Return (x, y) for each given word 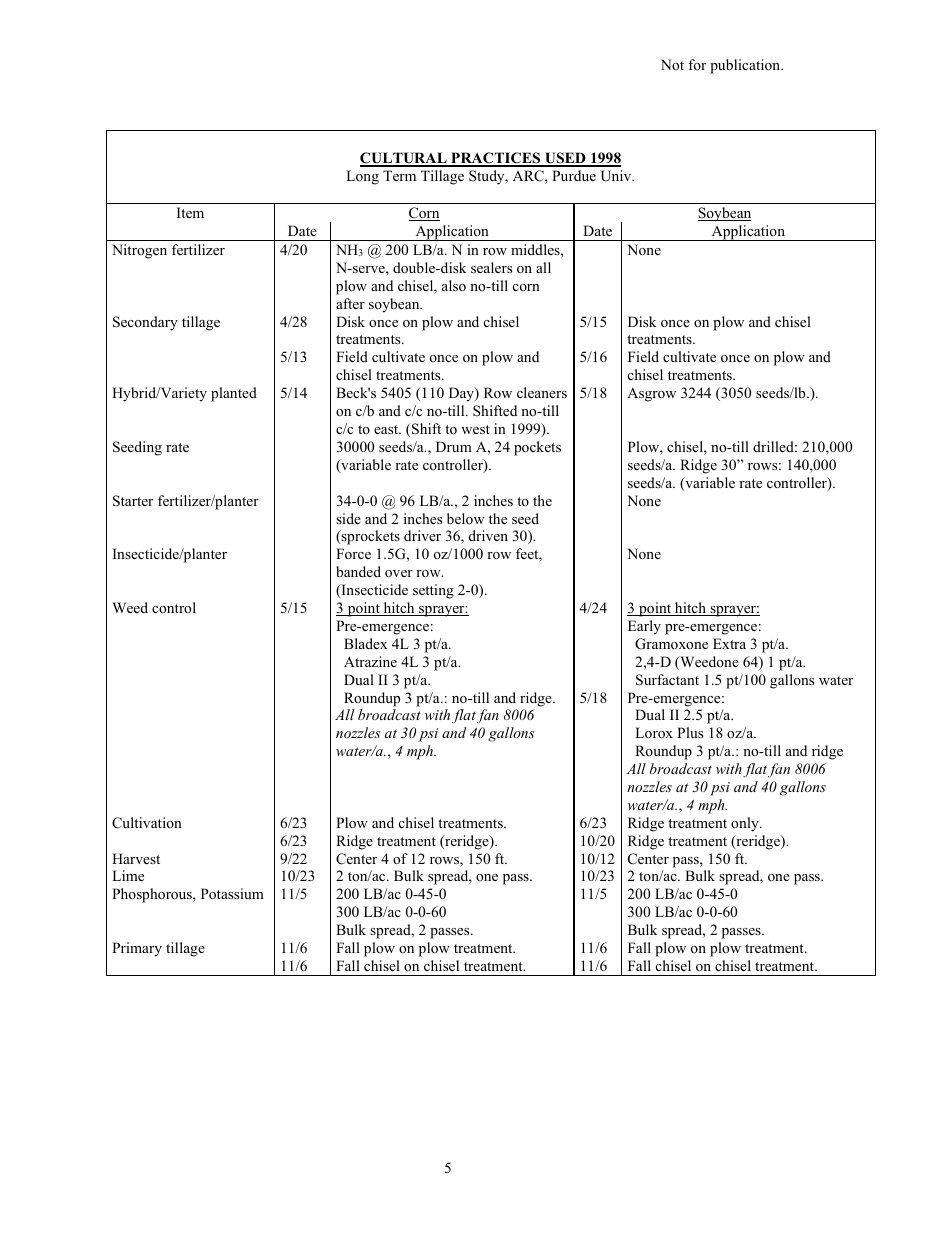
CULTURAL (404, 159)
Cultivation (147, 823)
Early (644, 627)
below (466, 518)
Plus (690, 732)
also (454, 285)
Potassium (232, 893)
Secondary (145, 323)
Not (672, 64)
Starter (133, 501)
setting (433, 591)
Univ (617, 176)
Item (190, 212)
